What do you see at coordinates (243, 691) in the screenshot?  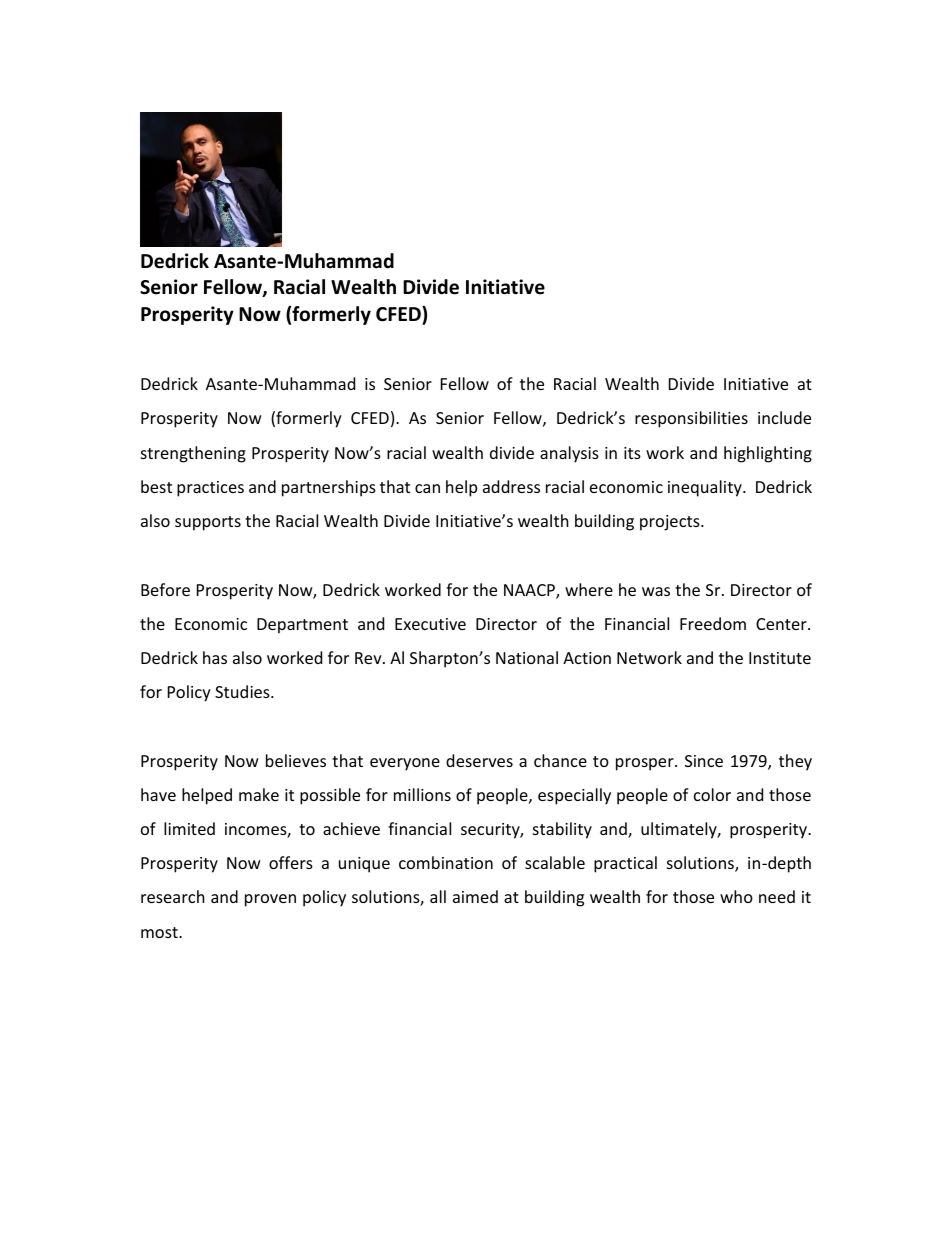 I see `Studies` at bounding box center [243, 691].
